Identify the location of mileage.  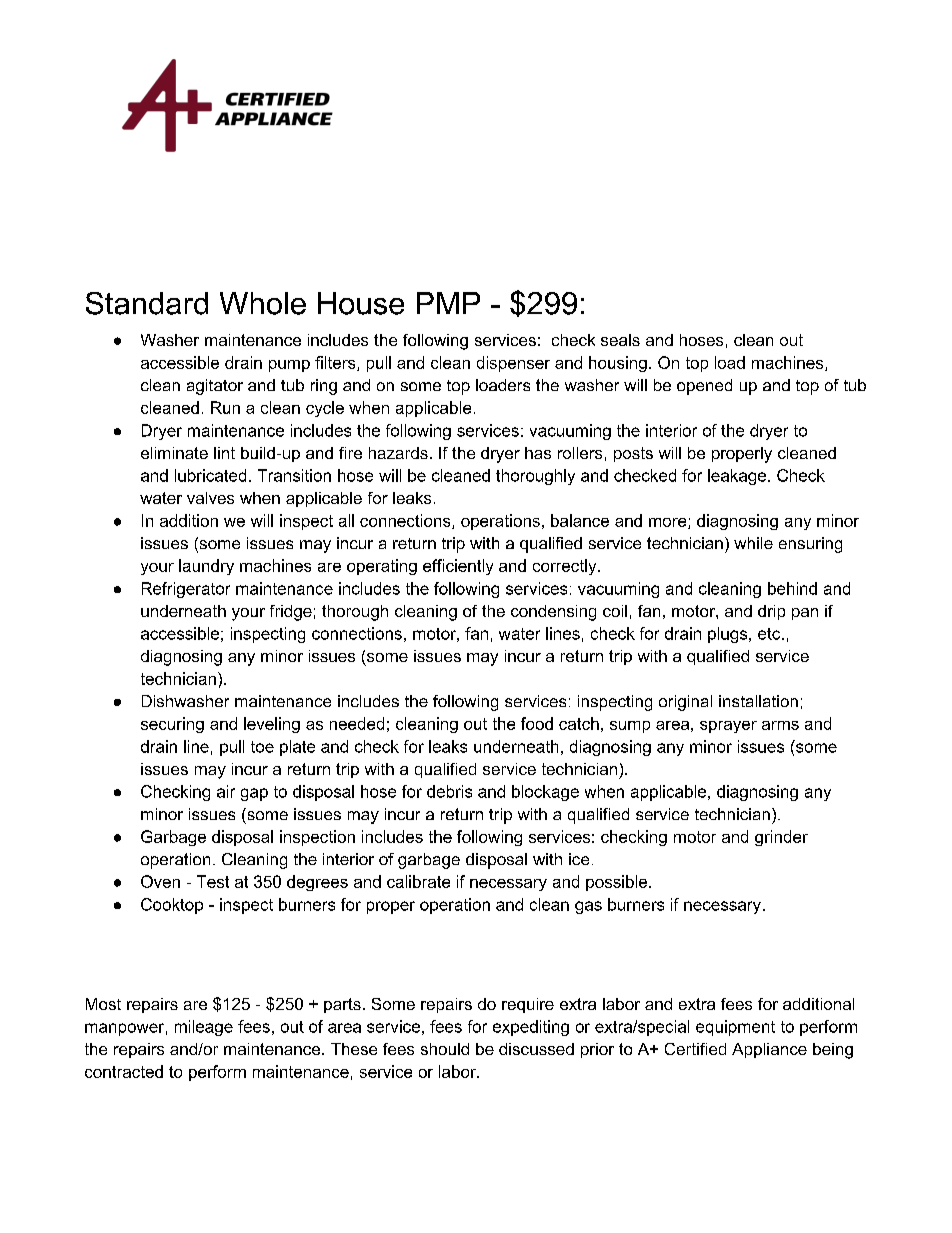
(204, 1028).
